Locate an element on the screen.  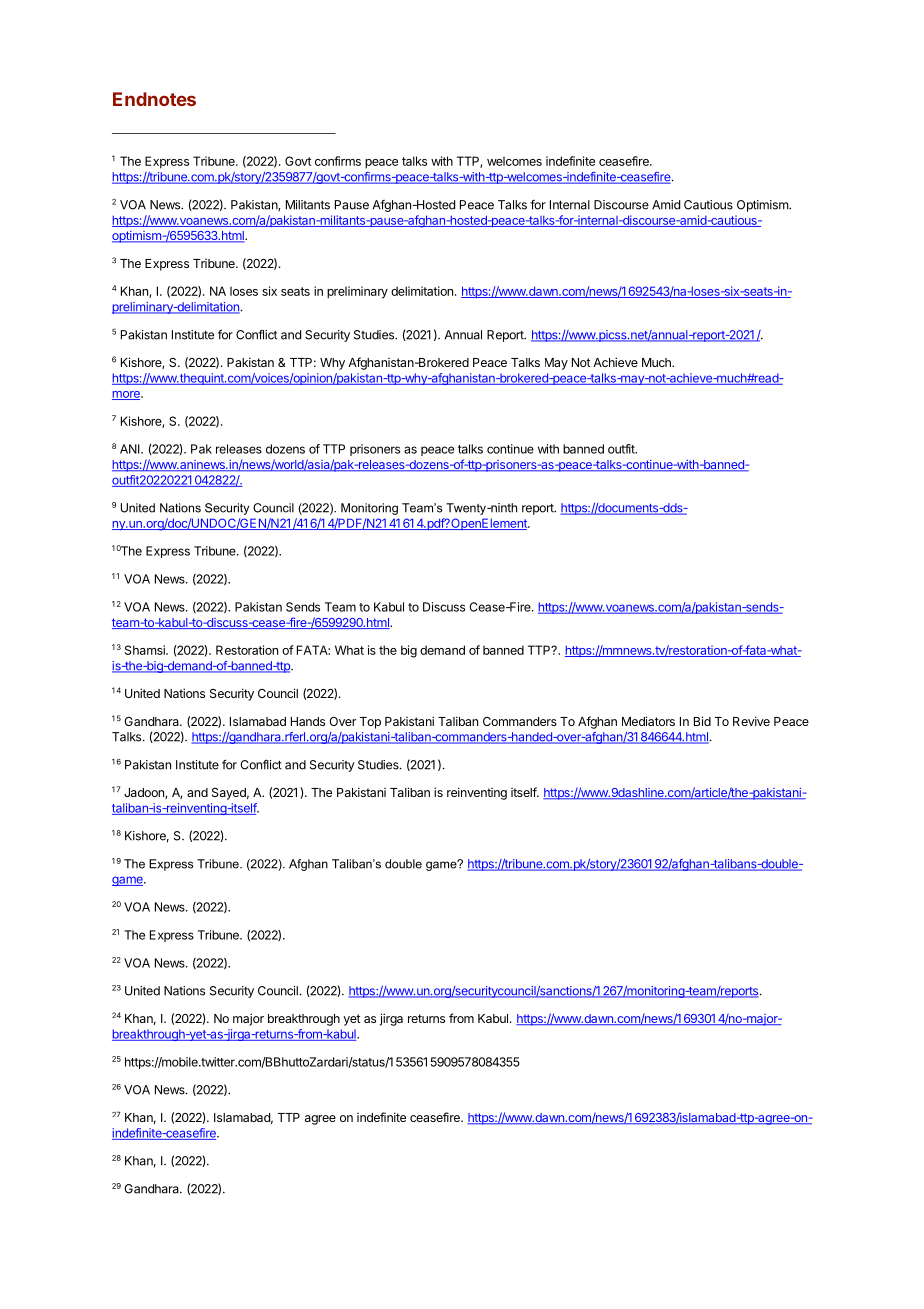
Revive is located at coordinates (751, 721).
